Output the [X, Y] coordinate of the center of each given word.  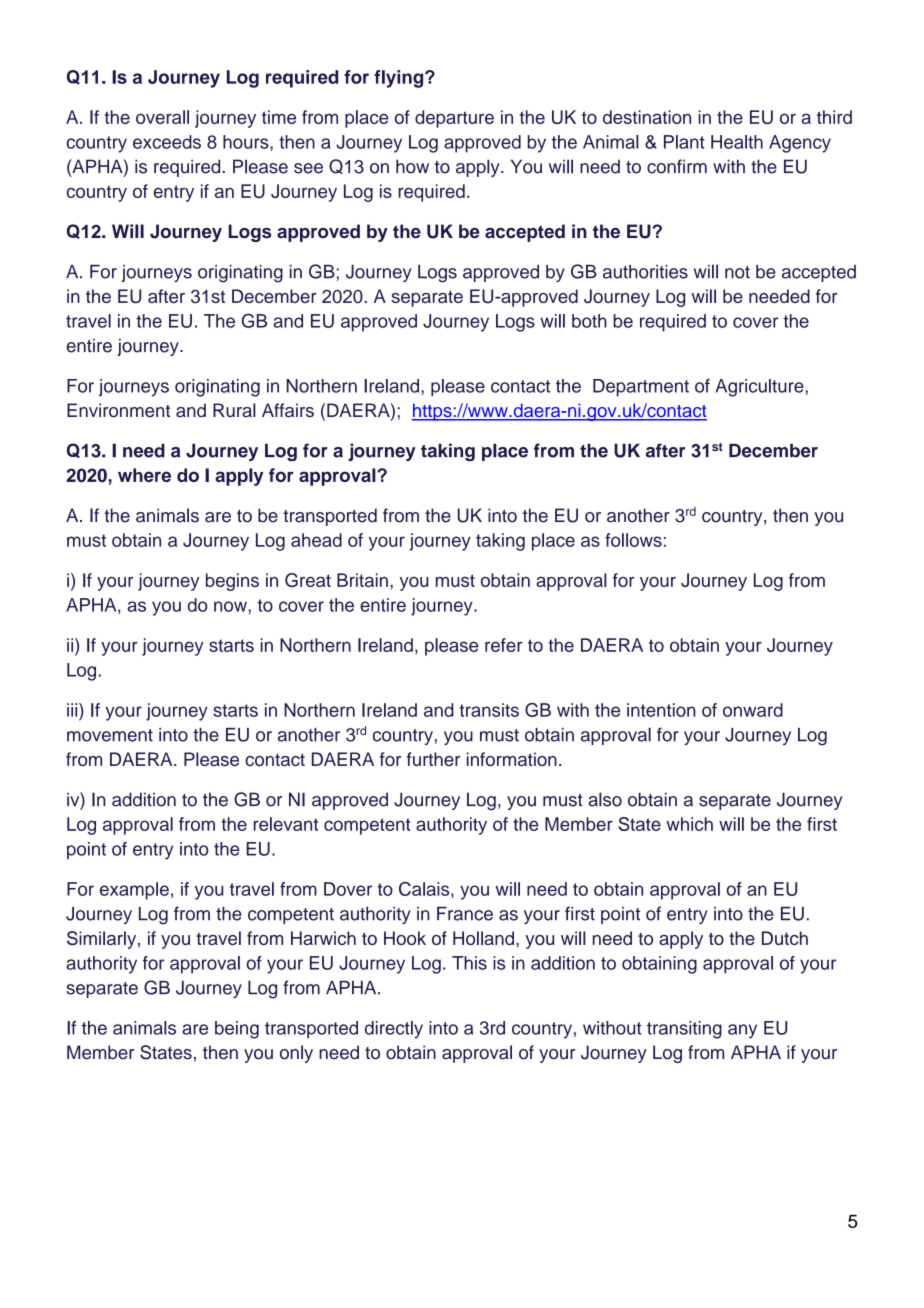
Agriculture [760, 388]
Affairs [288, 410]
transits [489, 710]
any [742, 1031]
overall [162, 117]
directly [394, 1030]
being [237, 1030]
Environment [118, 410]
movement [110, 735]
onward [753, 710]
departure [454, 119]
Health [737, 142]
